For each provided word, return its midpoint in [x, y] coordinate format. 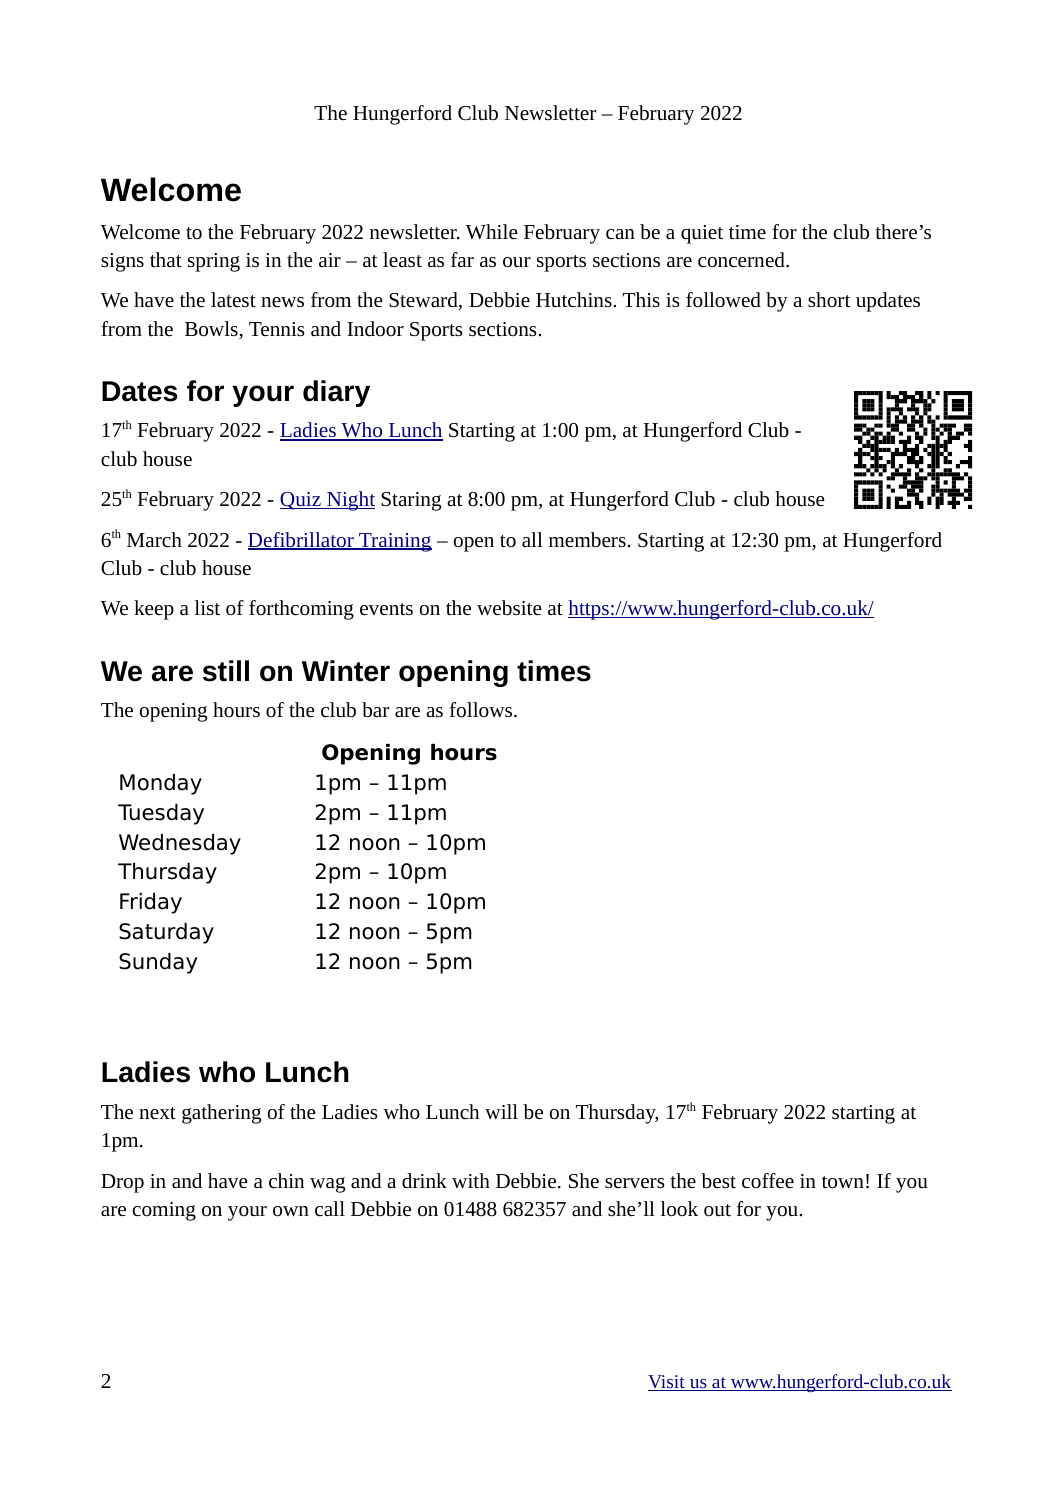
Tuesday [161, 814]
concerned [742, 259]
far [462, 259]
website [509, 607]
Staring [411, 501]
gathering [221, 1114]
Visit [667, 1383]
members [588, 539]
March [154, 539]
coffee [768, 1180]
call [330, 1208]
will [501, 1111]
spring [214, 262]
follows [482, 709]
